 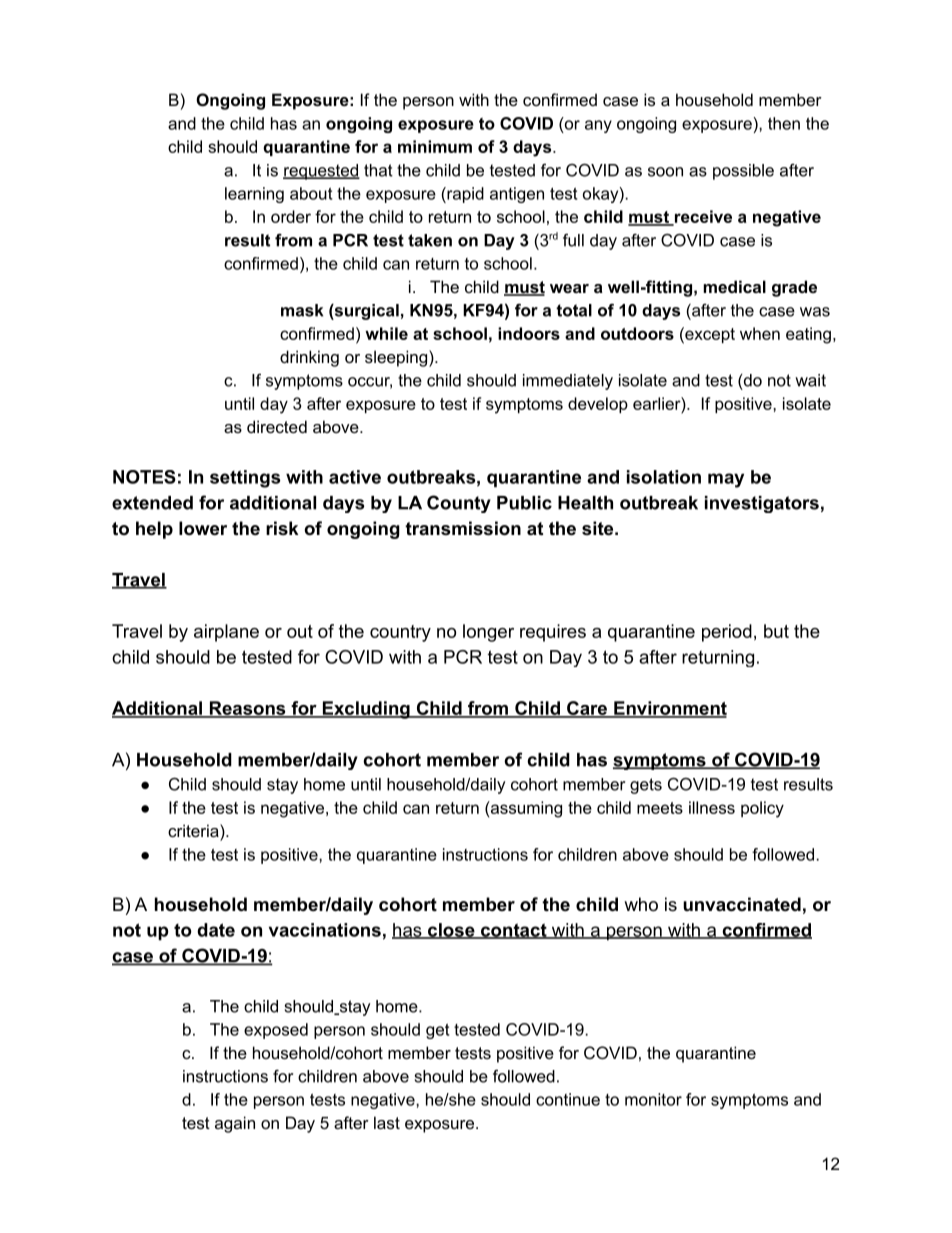 I want to click on minimum, so click(x=435, y=146).
